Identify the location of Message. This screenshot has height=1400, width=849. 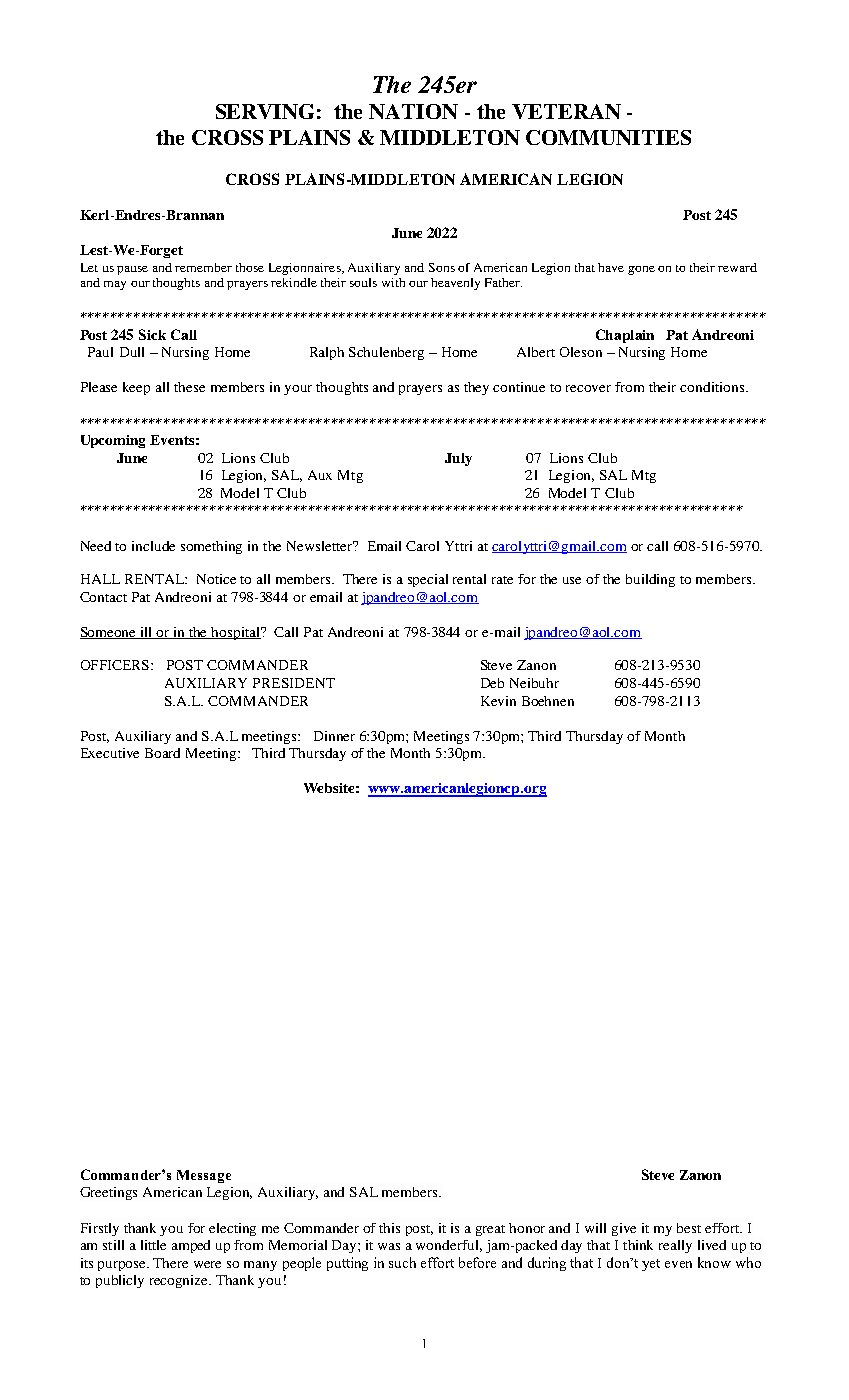
(204, 1176).
